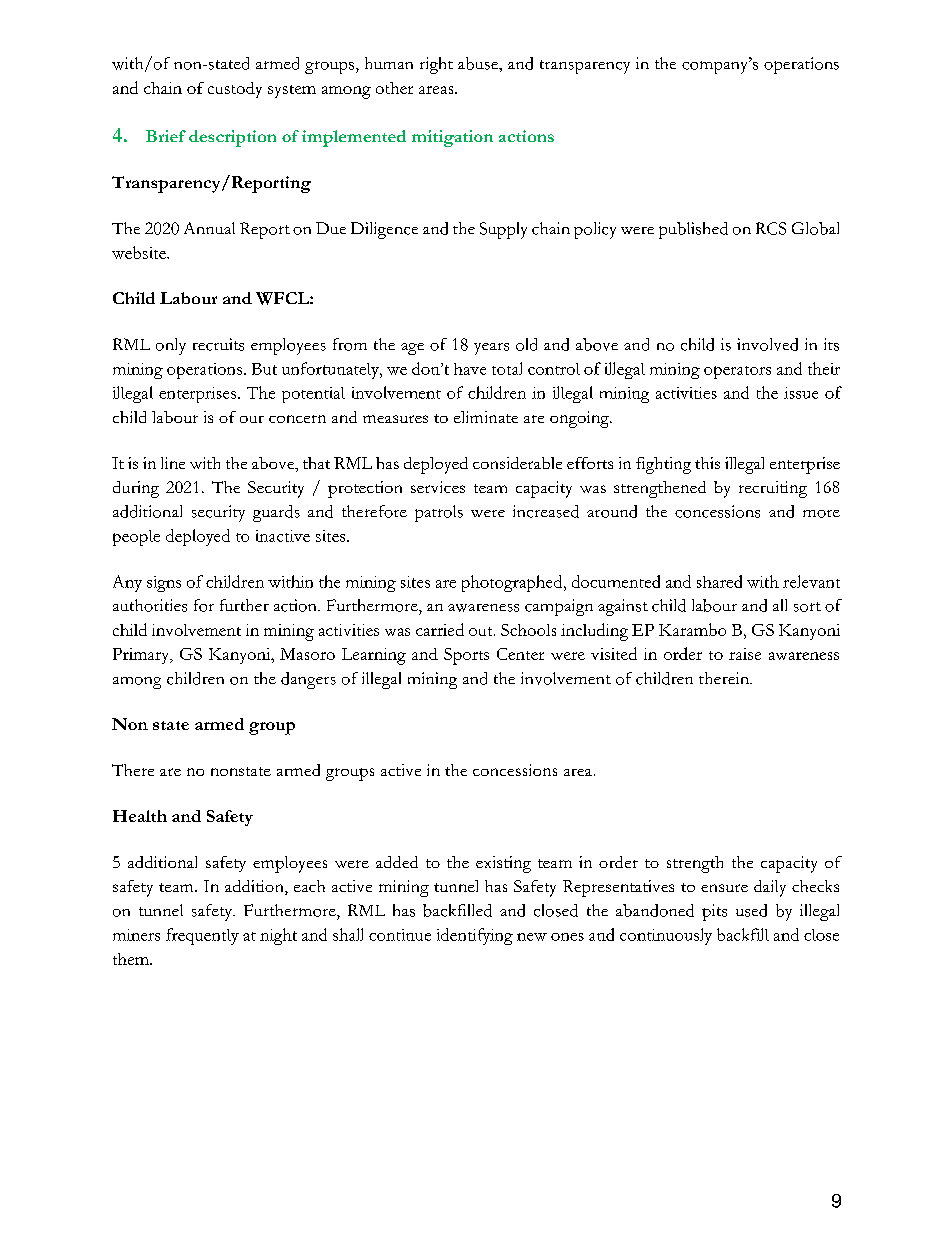 This document has height=1233, width=952. I want to click on right, so click(436, 65).
